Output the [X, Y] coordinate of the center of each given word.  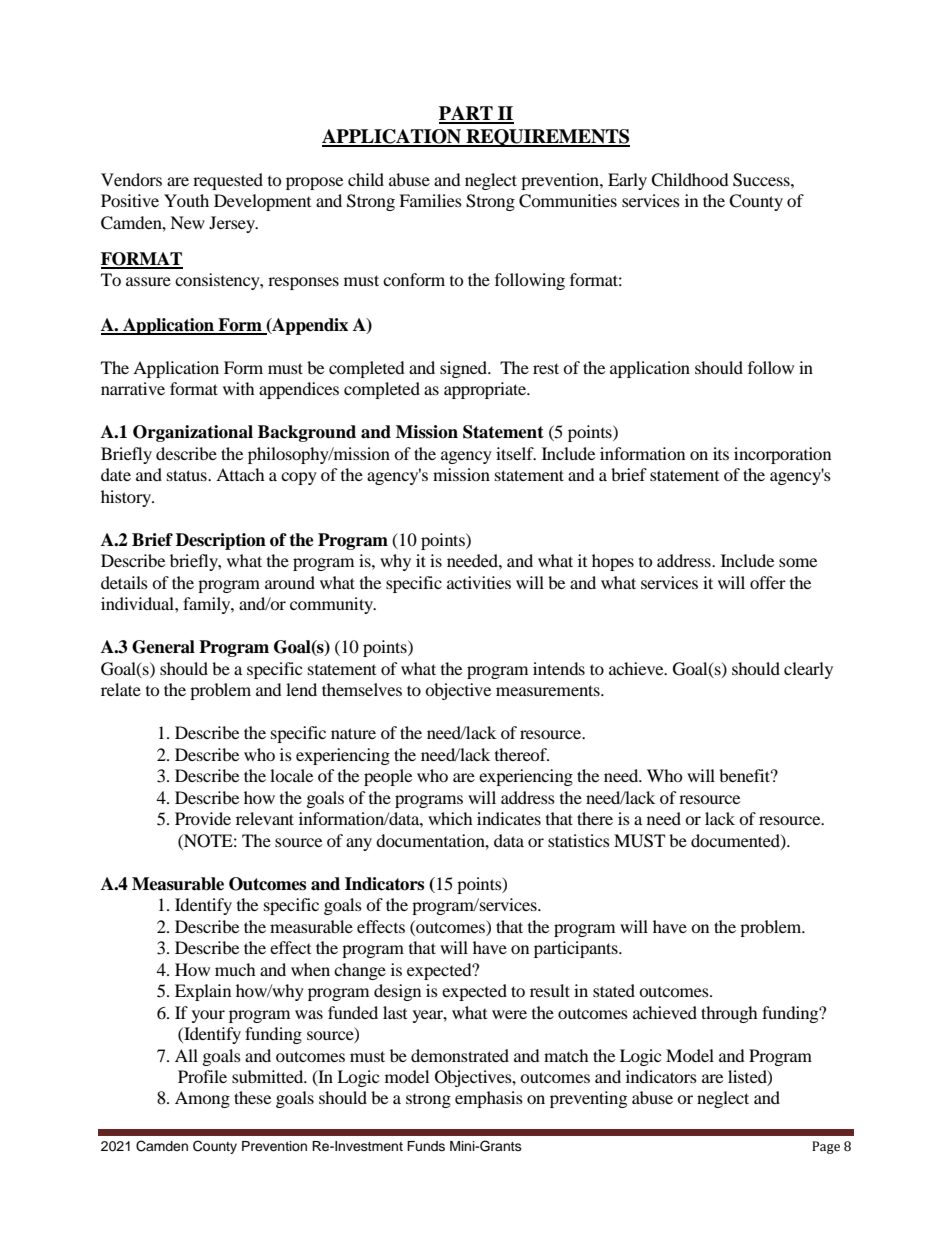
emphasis [489, 1099]
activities [479, 582]
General [163, 647]
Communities [568, 201]
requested [228, 181]
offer [768, 582]
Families [430, 200]
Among [202, 1099]
